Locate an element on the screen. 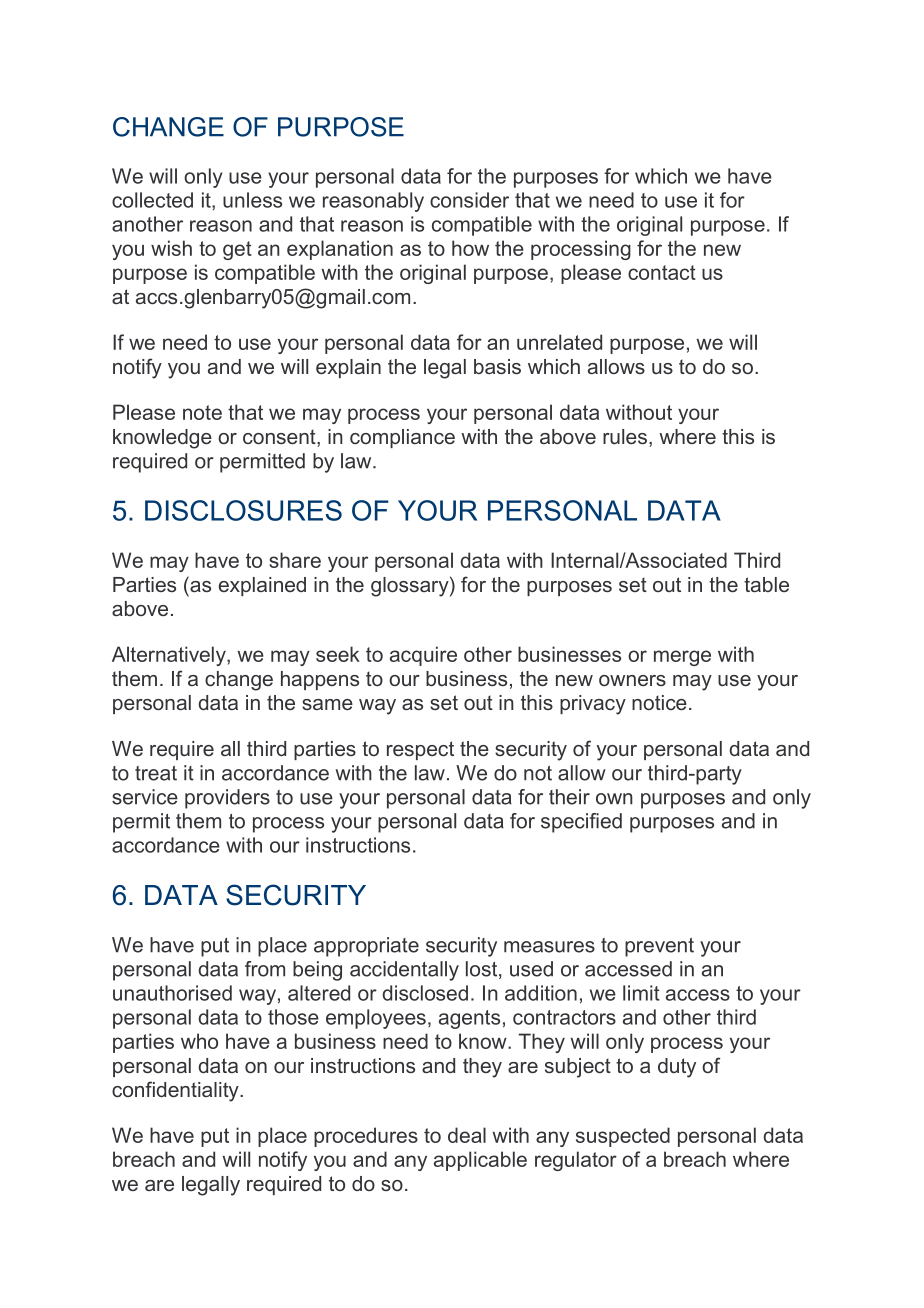 The width and height of the screenshot is (924, 1308). lost is located at coordinates (483, 970).
